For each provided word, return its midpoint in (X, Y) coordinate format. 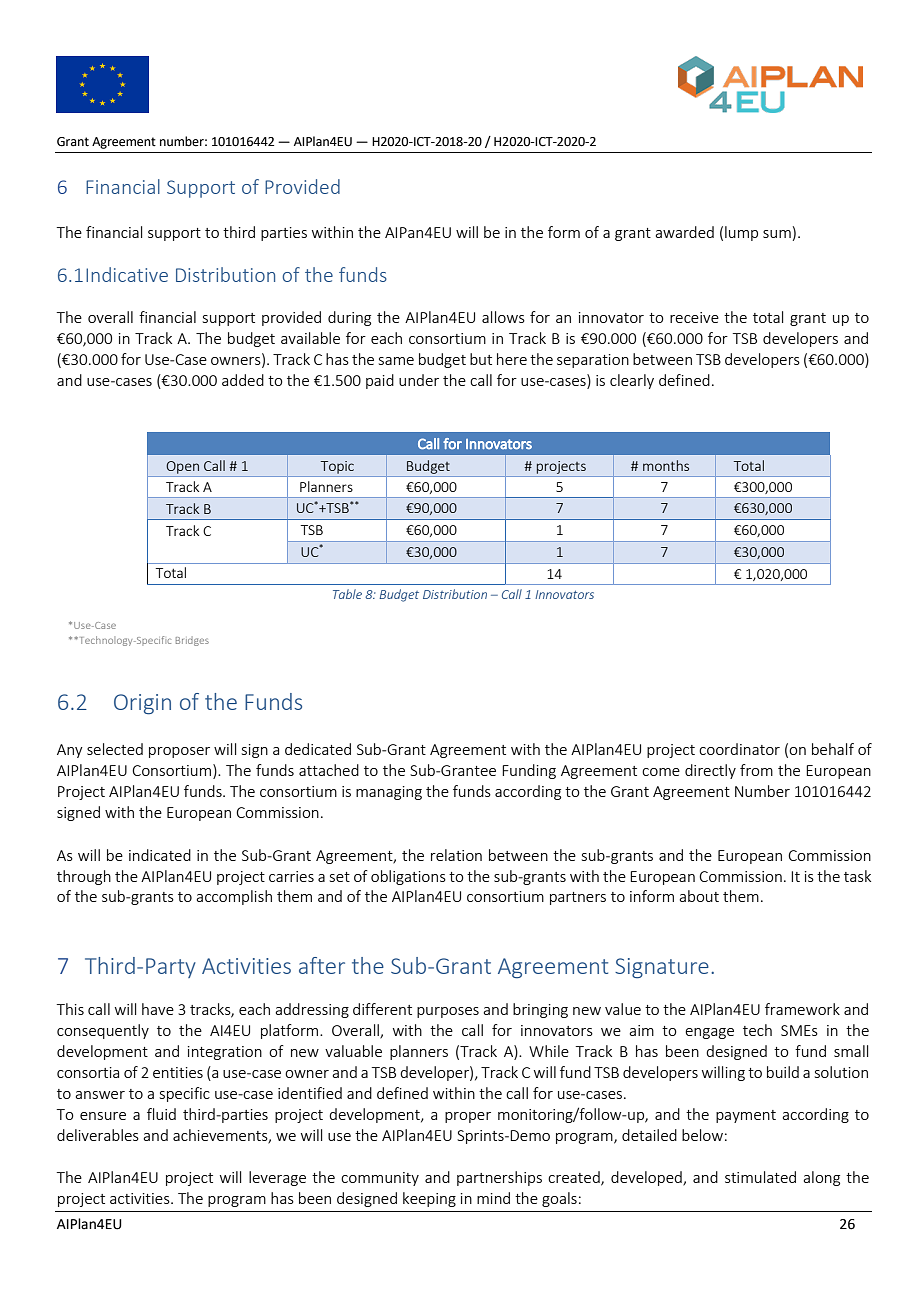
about (699, 896)
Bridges (192, 641)
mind (493, 1198)
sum (777, 234)
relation (456, 855)
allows (503, 317)
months (666, 465)
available (310, 338)
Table (347, 594)
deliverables (98, 1135)
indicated (160, 855)
